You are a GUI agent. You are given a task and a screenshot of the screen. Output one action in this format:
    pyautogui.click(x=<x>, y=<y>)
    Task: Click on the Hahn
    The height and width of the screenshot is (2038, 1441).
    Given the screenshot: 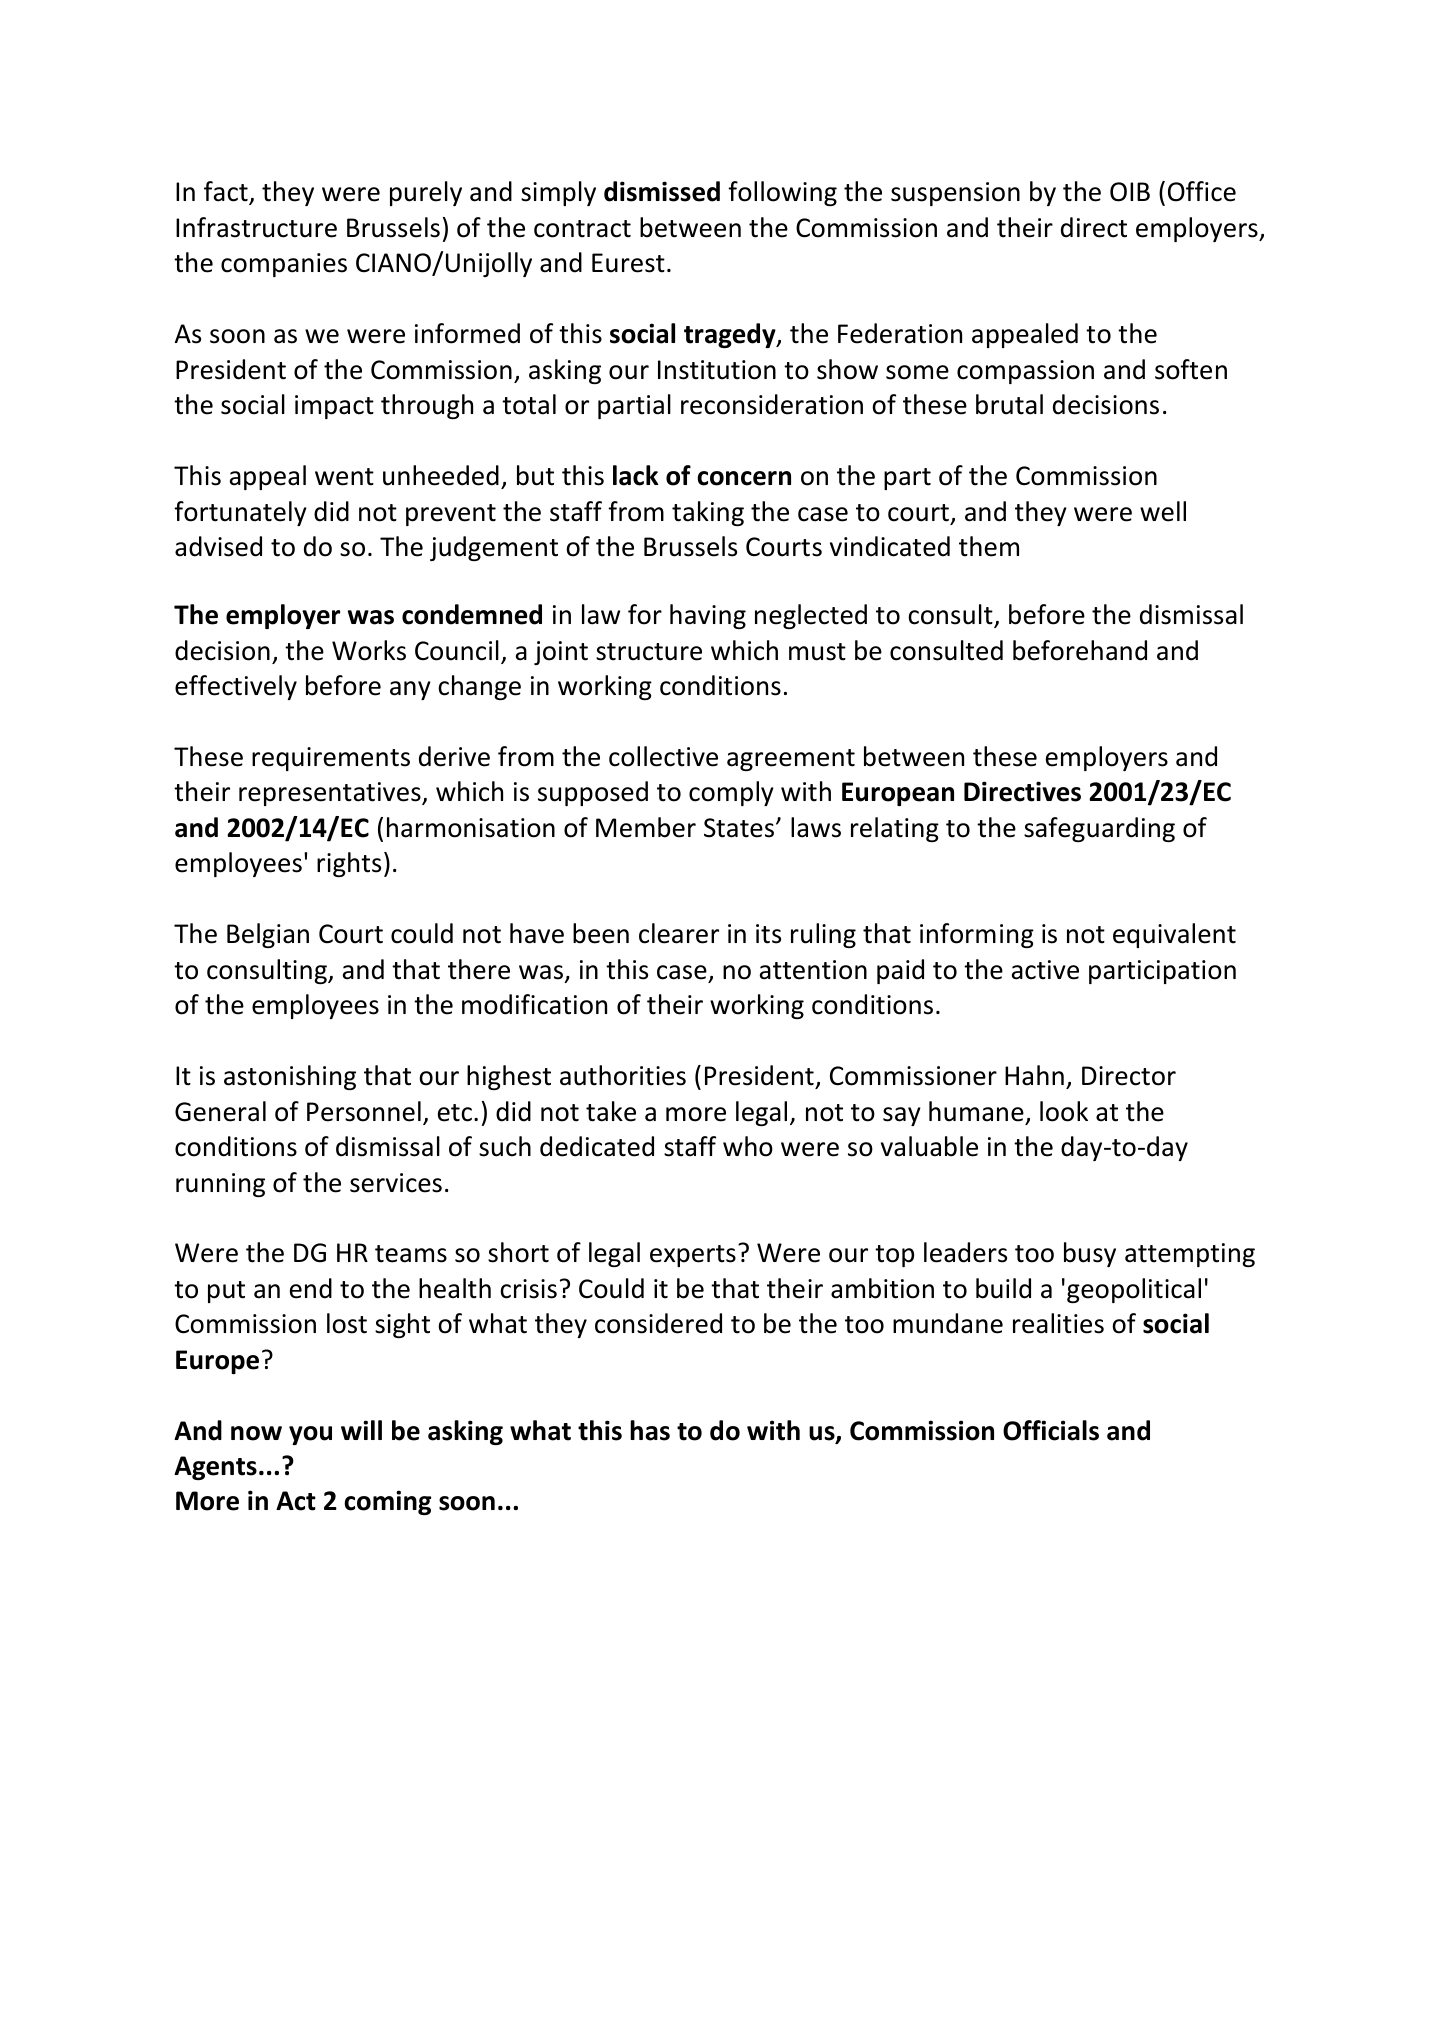 What is the action you would take?
    pyautogui.click(x=1034, y=1075)
